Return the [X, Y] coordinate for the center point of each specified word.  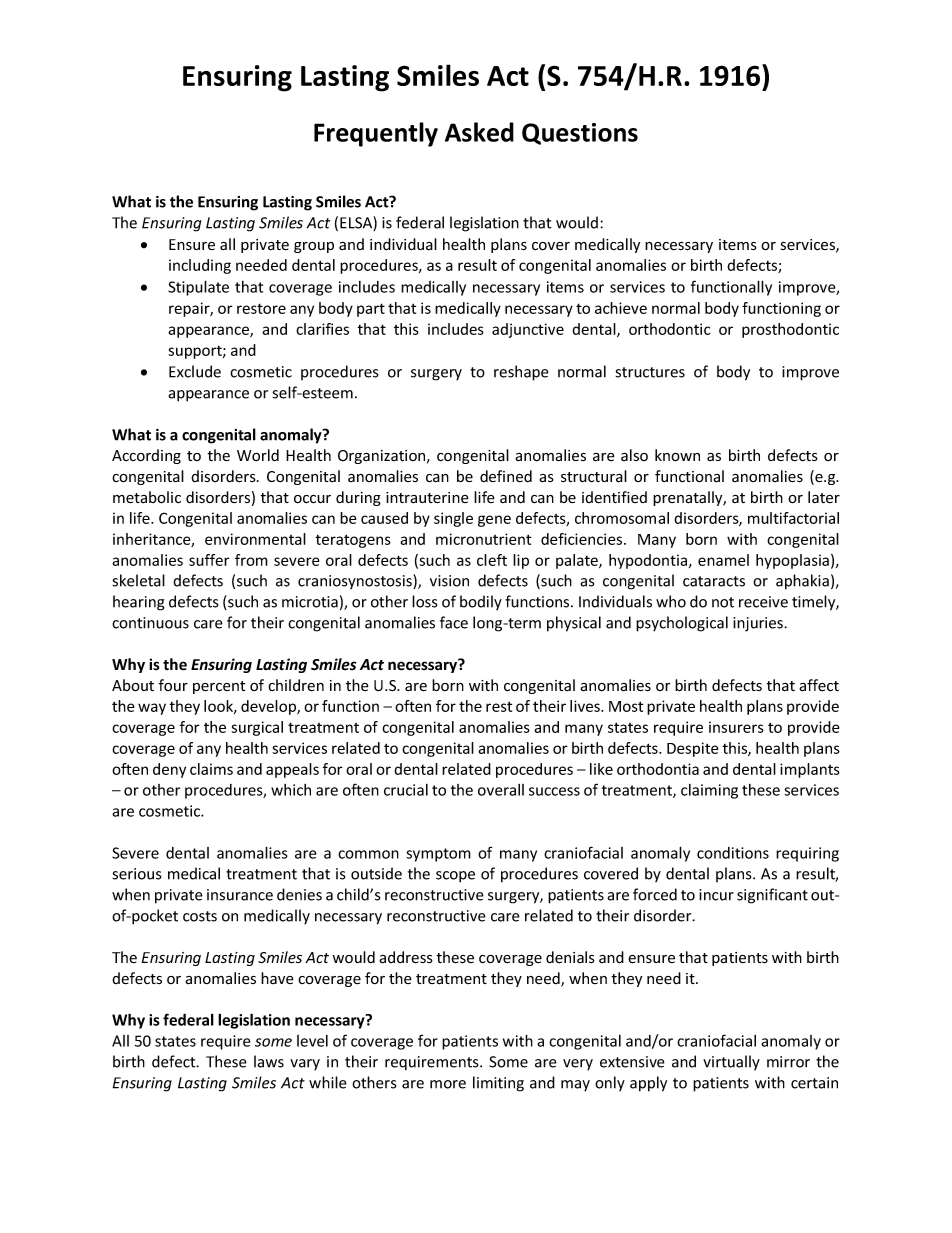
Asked [479, 132]
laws [269, 1061]
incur [716, 895]
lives [586, 706]
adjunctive [528, 330]
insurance [240, 895]
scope [455, 877]
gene [494, 521]
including [200, 266]
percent [219, 687]
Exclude [195, 371]
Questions [580, 134]
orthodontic [670, 329]
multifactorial [793, 518]
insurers [736, 727]
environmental [255, 539]
